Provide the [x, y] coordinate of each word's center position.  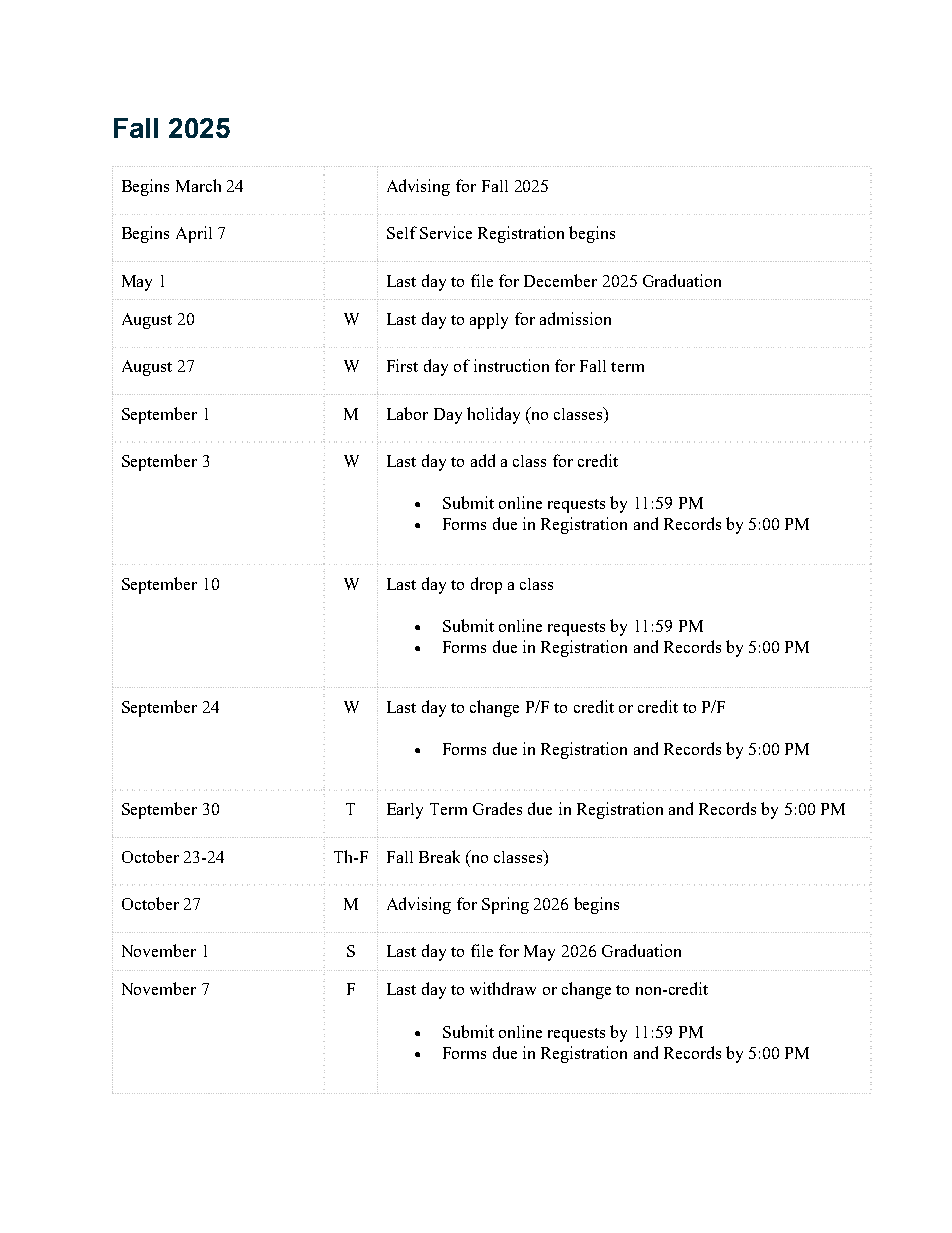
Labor [407, 413]
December [560, 280]
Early [405, 811]
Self [402, 232]
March [198, 185]
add [483, 460]
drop [486, 585]
